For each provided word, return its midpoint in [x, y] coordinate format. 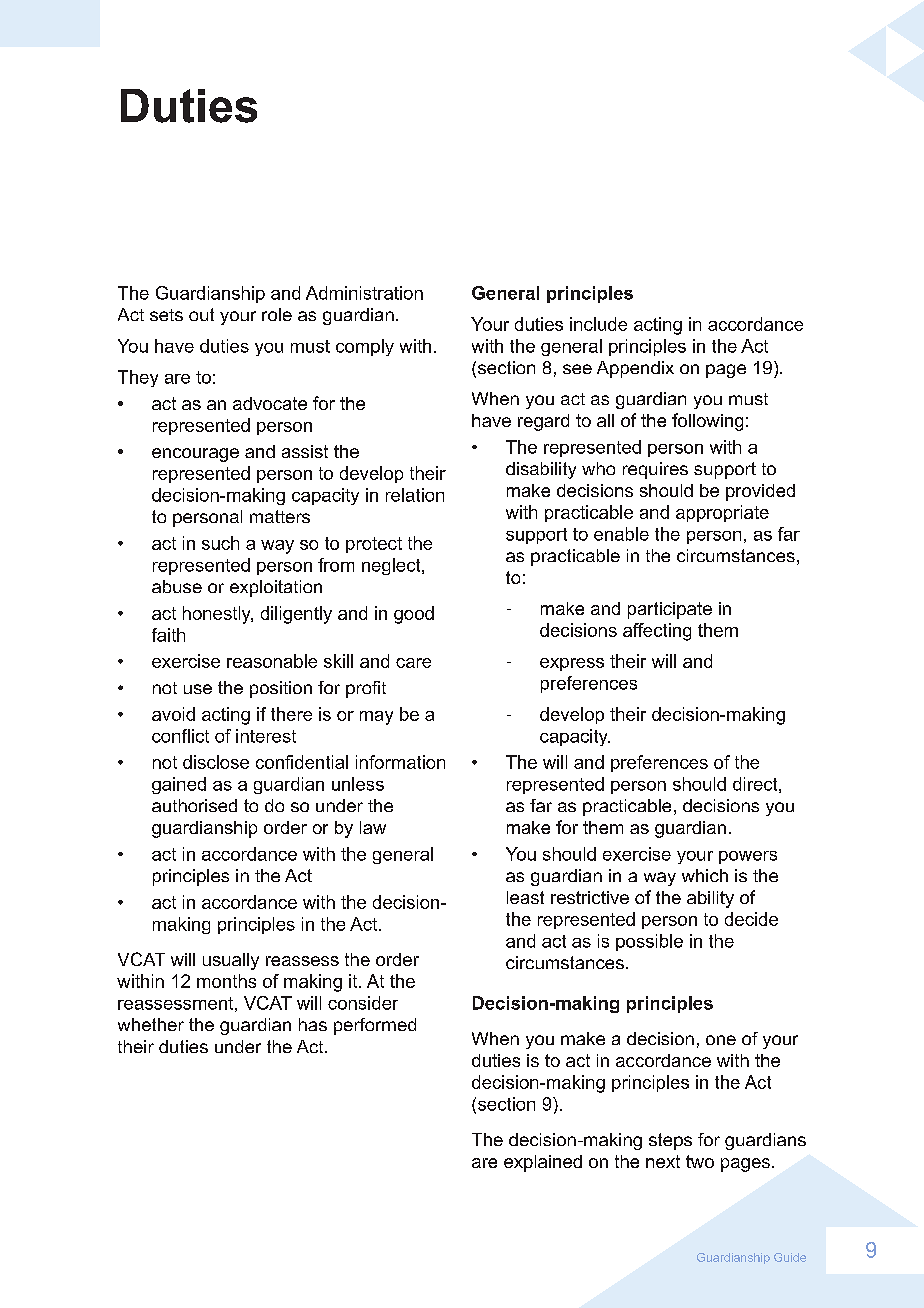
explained [543, 1163]
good [414, 615]
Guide [790, 1257]
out [201, 314]
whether [151, 1024]
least [525, 897]
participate [670, 610]
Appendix [635, 369]
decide [751, 919]
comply [365, 347]
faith [168, 635]
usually [231, 961]
